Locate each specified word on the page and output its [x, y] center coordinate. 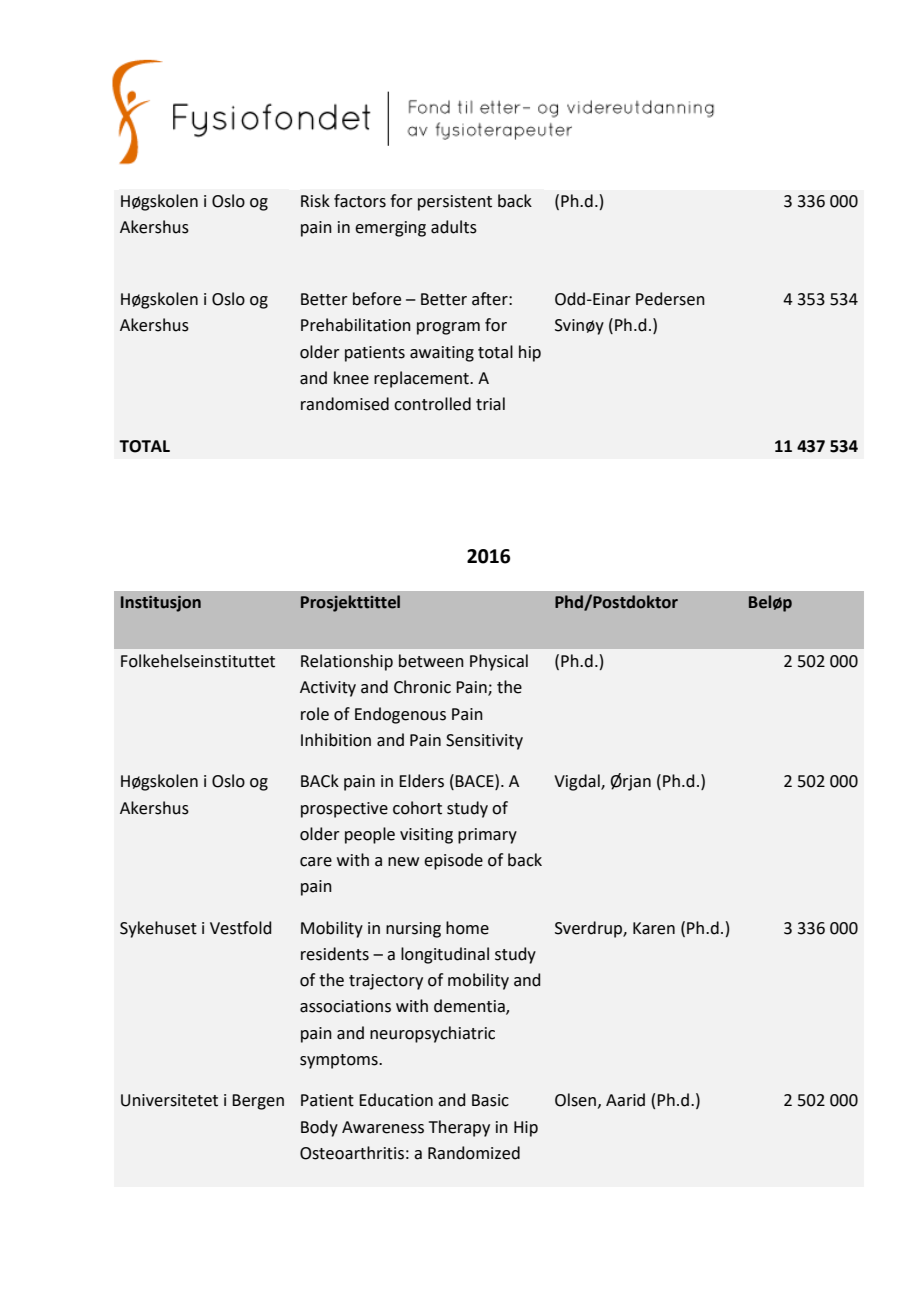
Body [319, 1128]
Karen [654, 928]
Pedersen [670, 299]
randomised [345, 404]
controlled [432, 404]
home [467, 928]
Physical [499, 662]
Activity [328, 689]
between [431, 661]
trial [490, 404]
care [316, 862]
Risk [315, 201]
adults [454, 227]
